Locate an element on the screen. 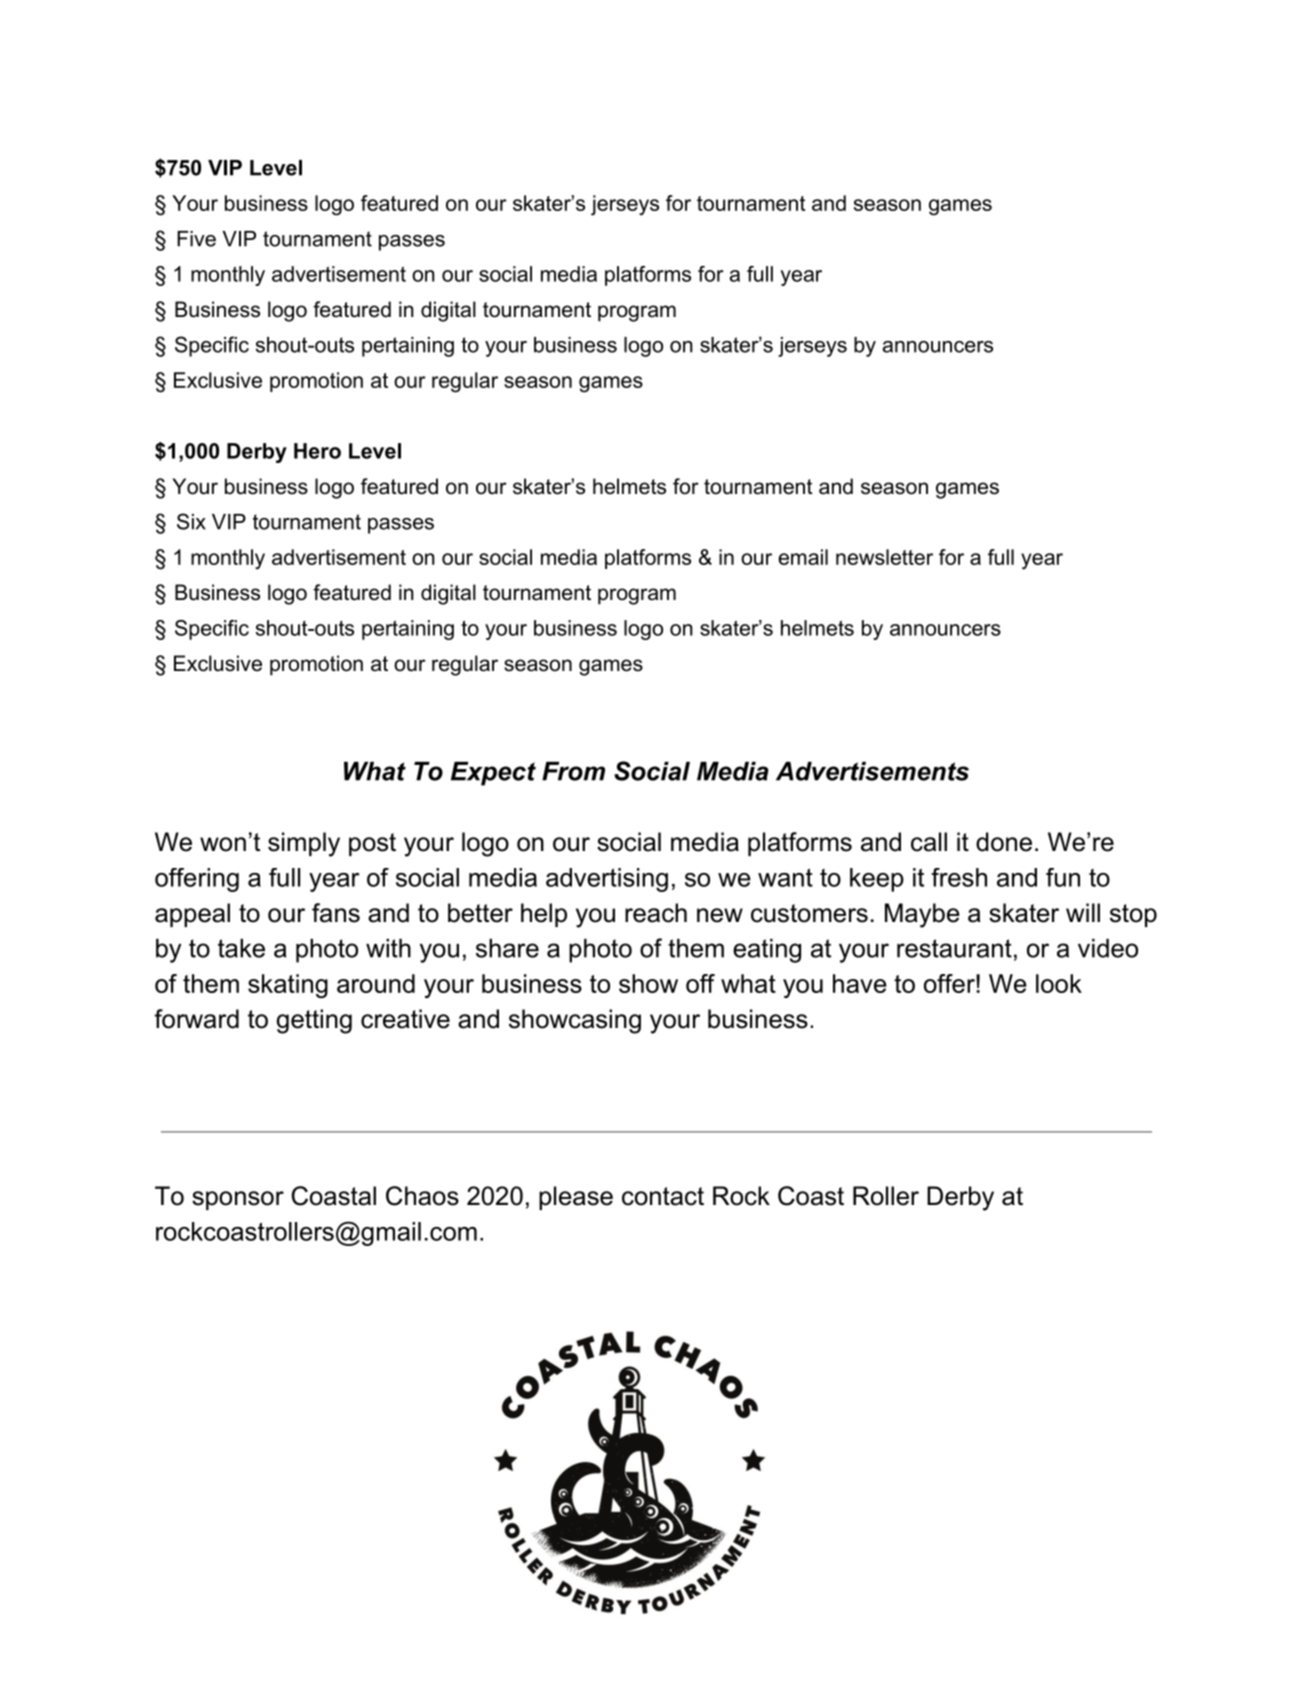  Five is located at coordinates (196, 239).
